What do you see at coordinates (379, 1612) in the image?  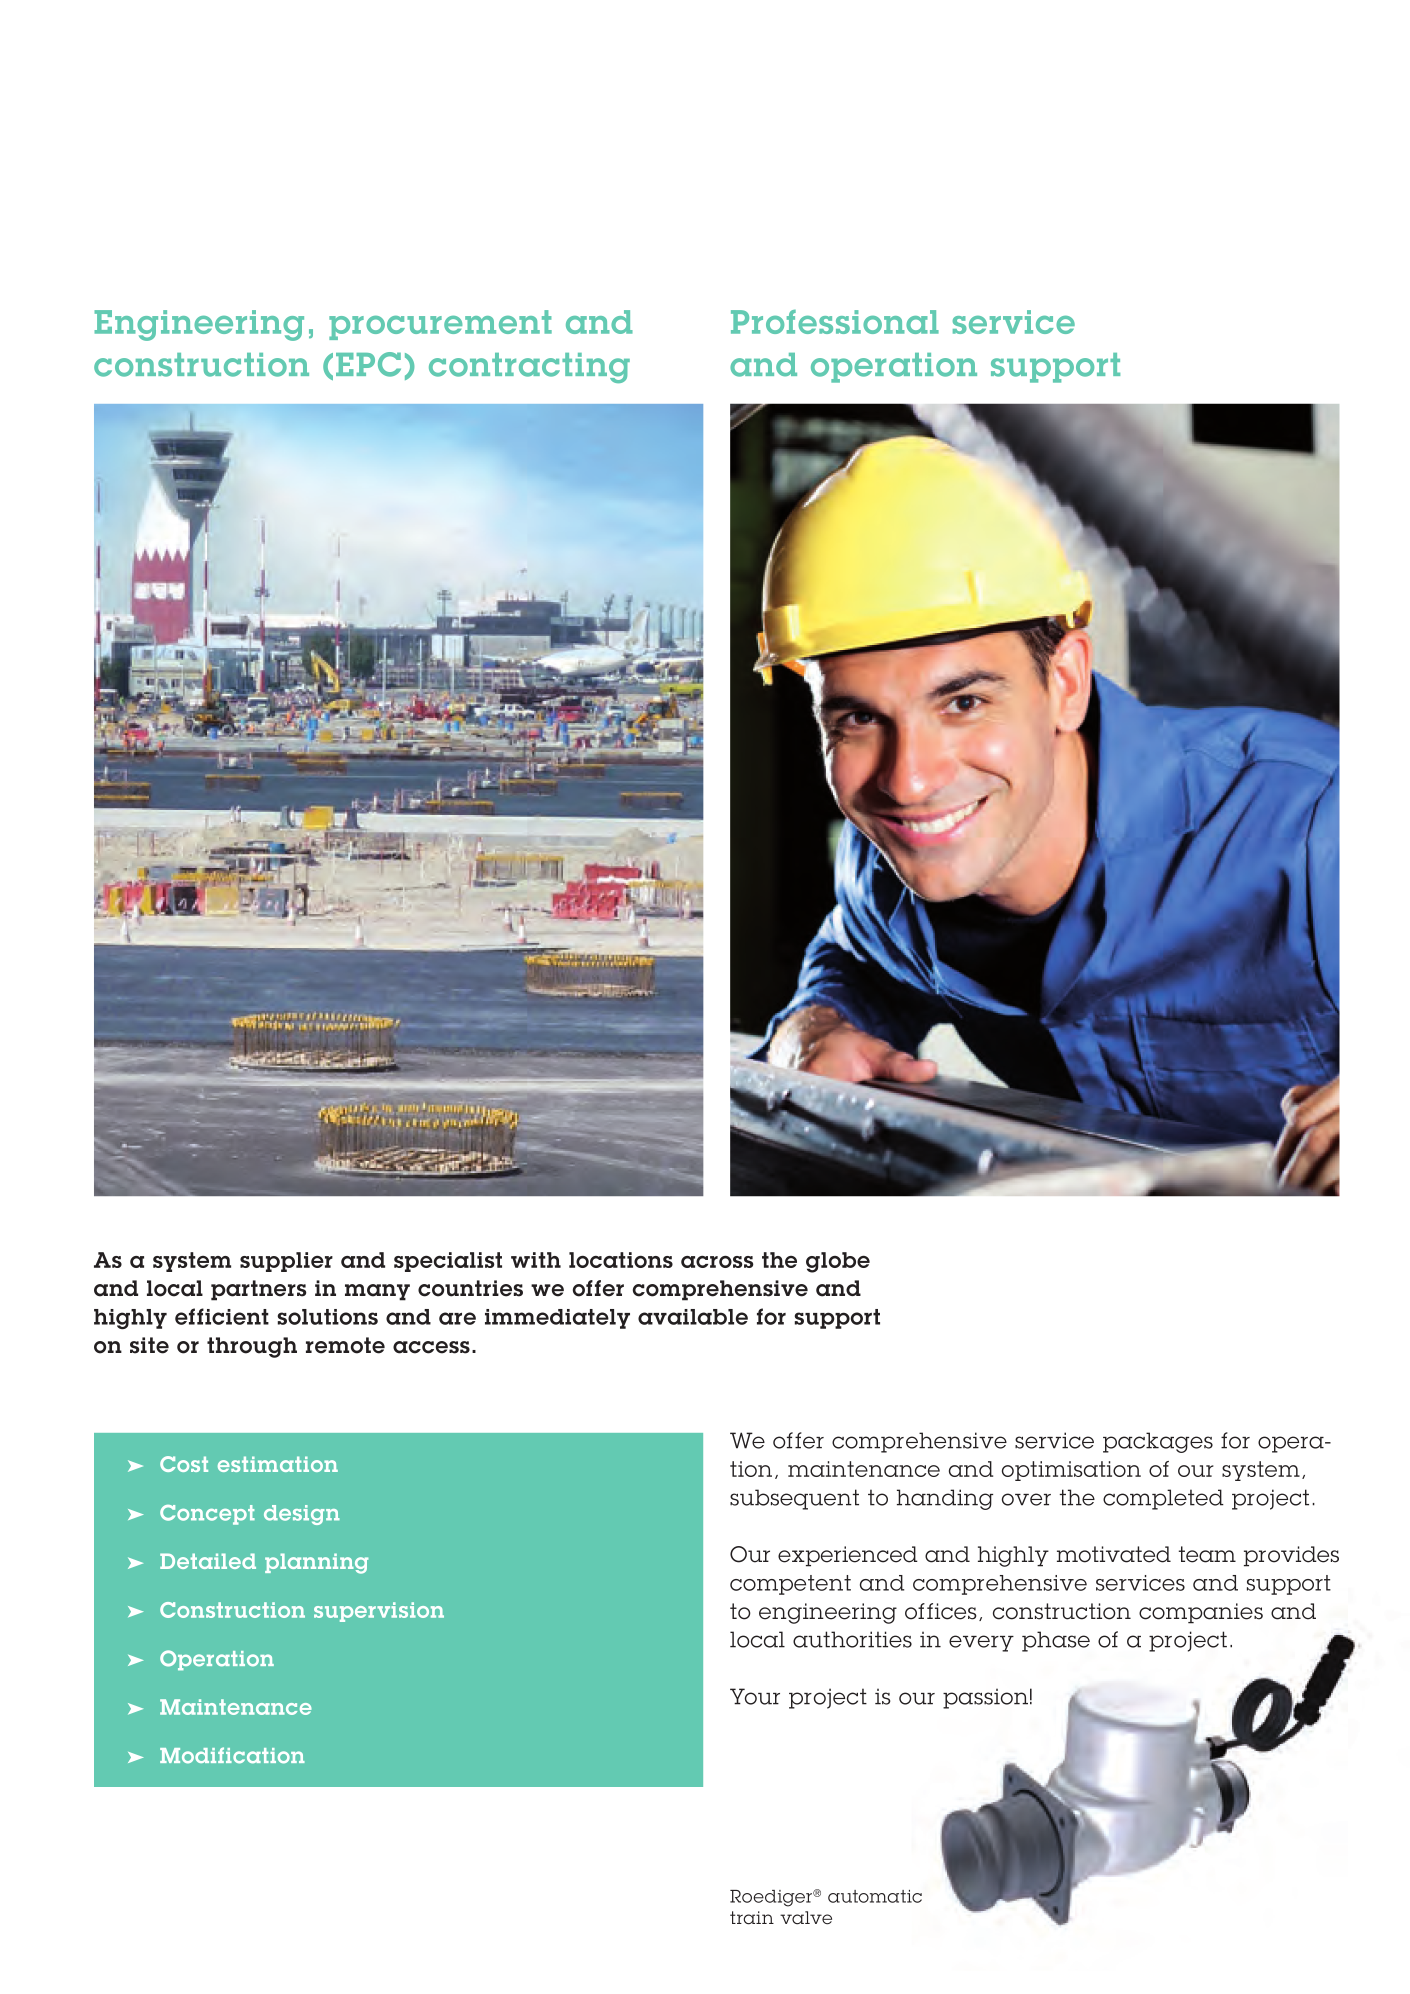 I see `supervision` at bounding box center [379, 1612].
